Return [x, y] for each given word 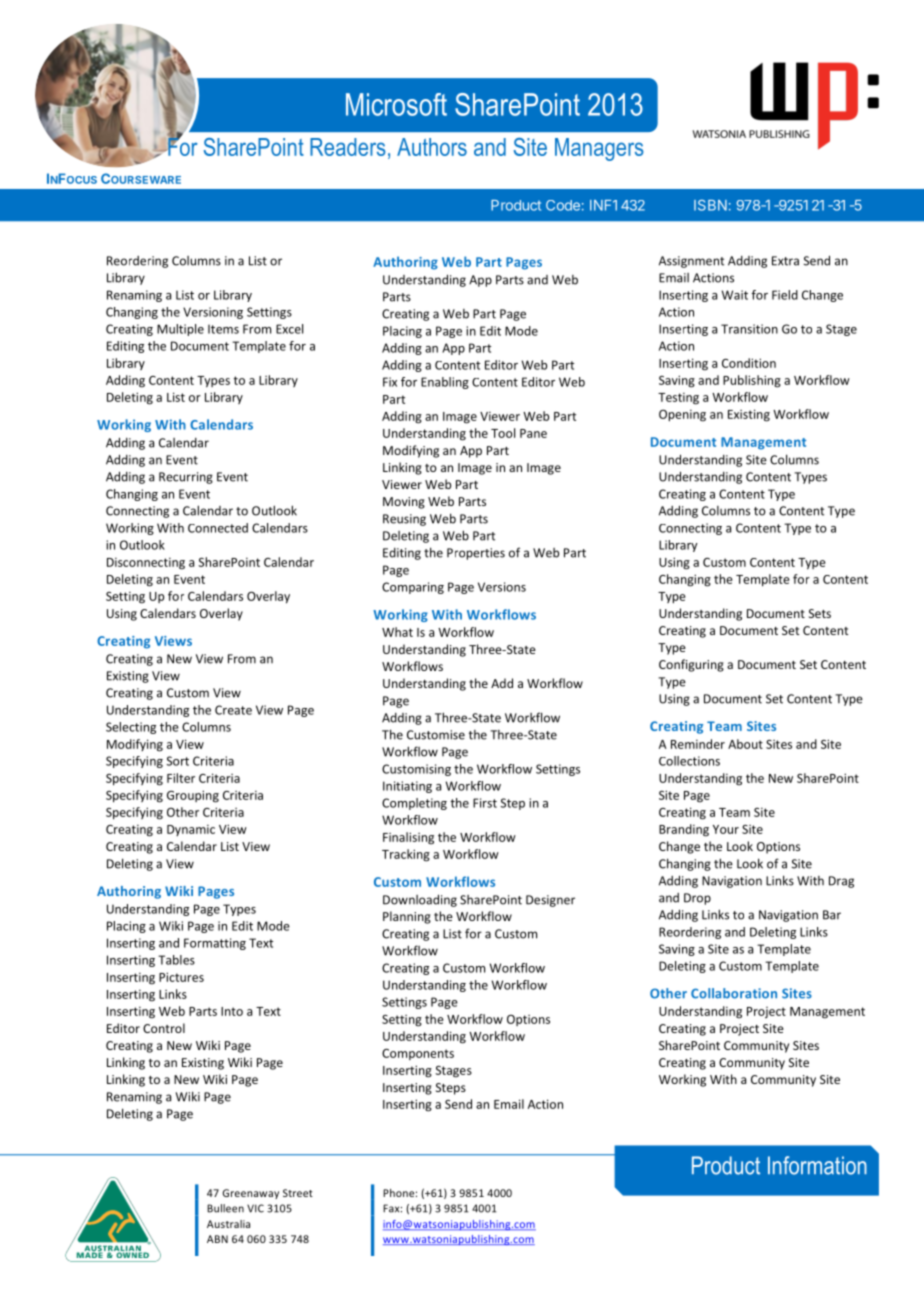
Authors [432, 147]
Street [298, 1193]
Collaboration [734, 993]
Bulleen [225, 1208]
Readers [348, 147]
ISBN [710, 205]
